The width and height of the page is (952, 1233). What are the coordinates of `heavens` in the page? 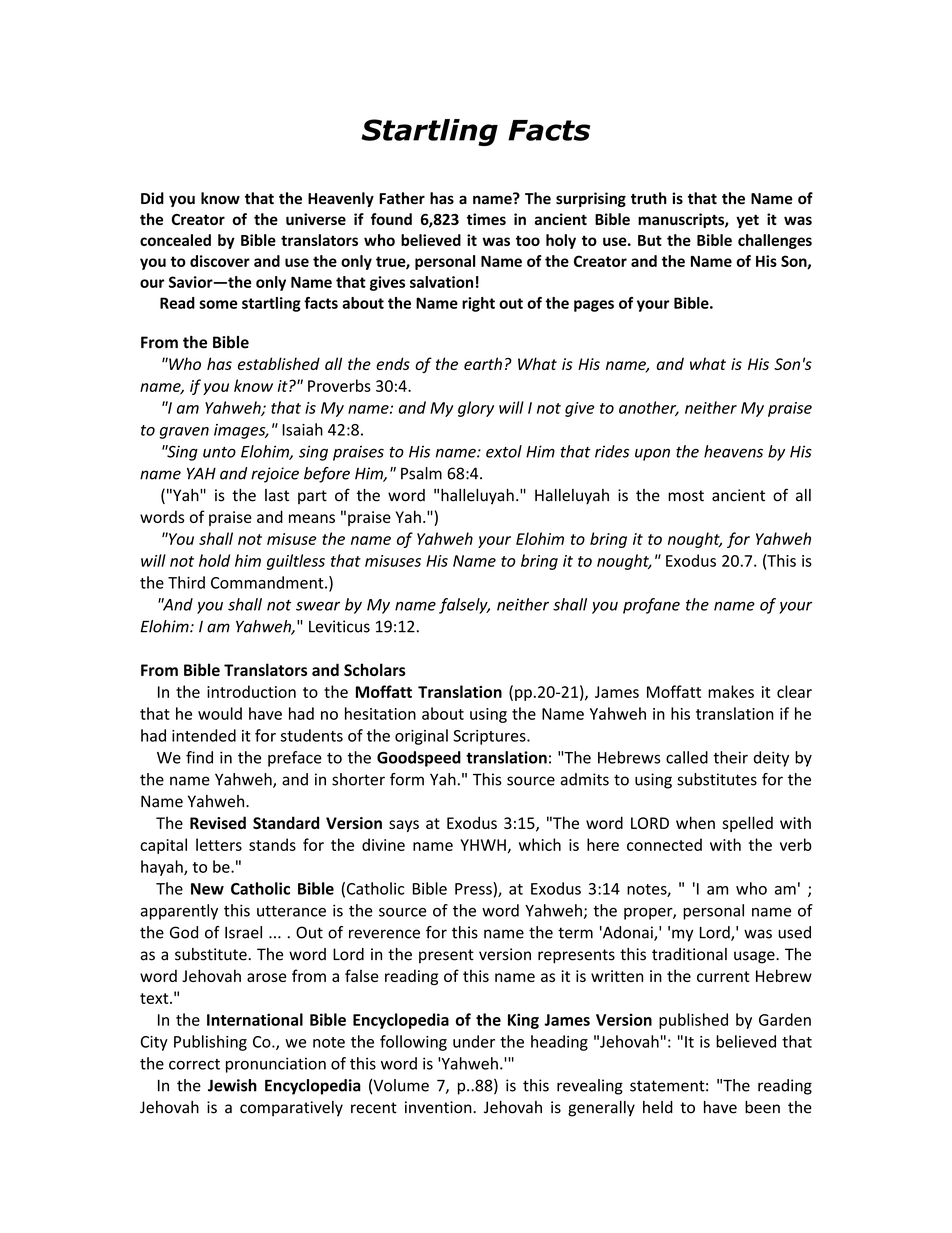 It's located at (733, 451).
